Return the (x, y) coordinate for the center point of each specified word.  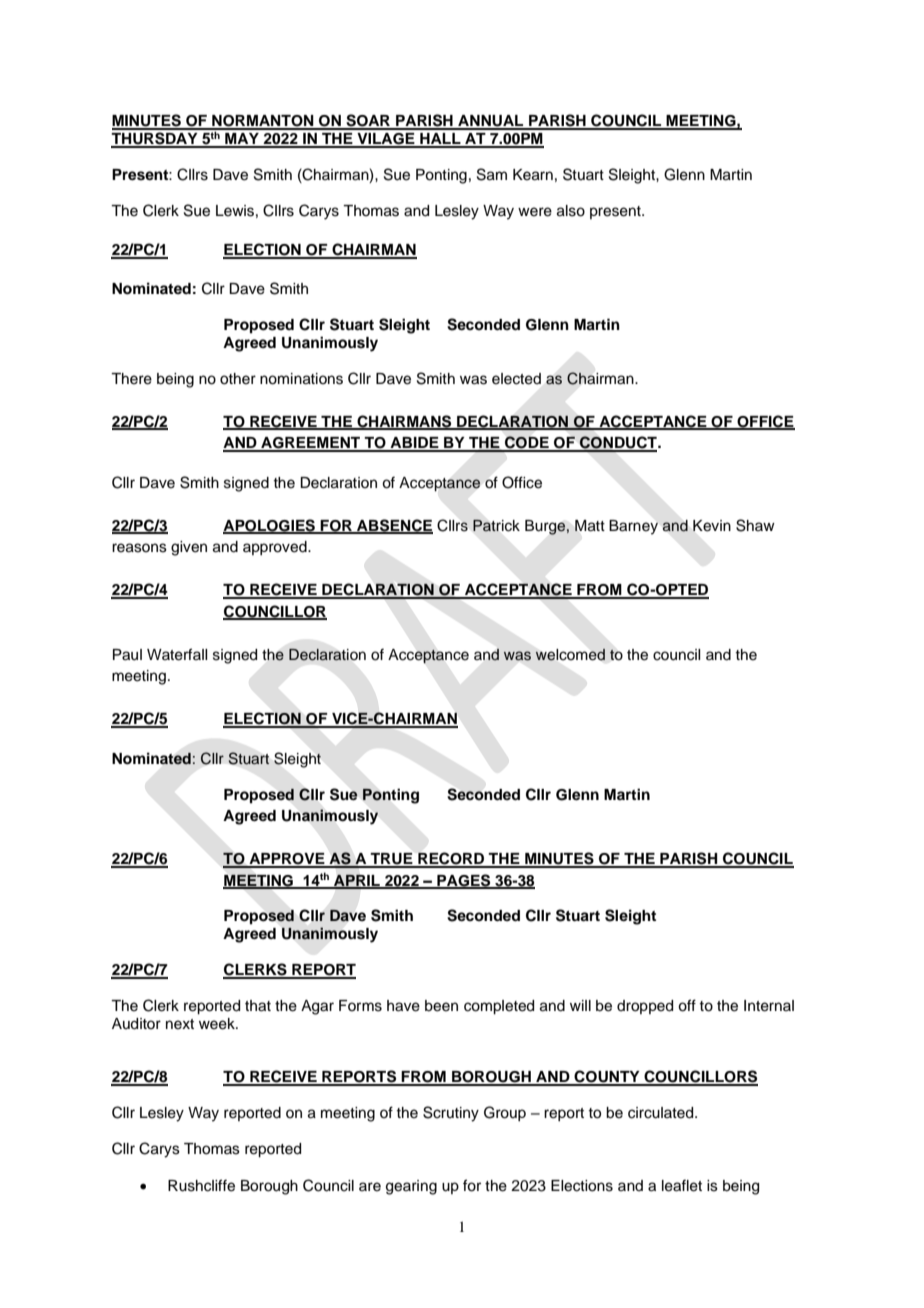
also (571, 211)
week (218, 1024)
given (189, 548)
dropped (645, 1007)
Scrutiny (451, 1114)
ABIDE (414, 444)
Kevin (712, 526)
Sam (492, 174)
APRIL (357, 881)
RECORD (451, 859)
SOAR (368, 121)
